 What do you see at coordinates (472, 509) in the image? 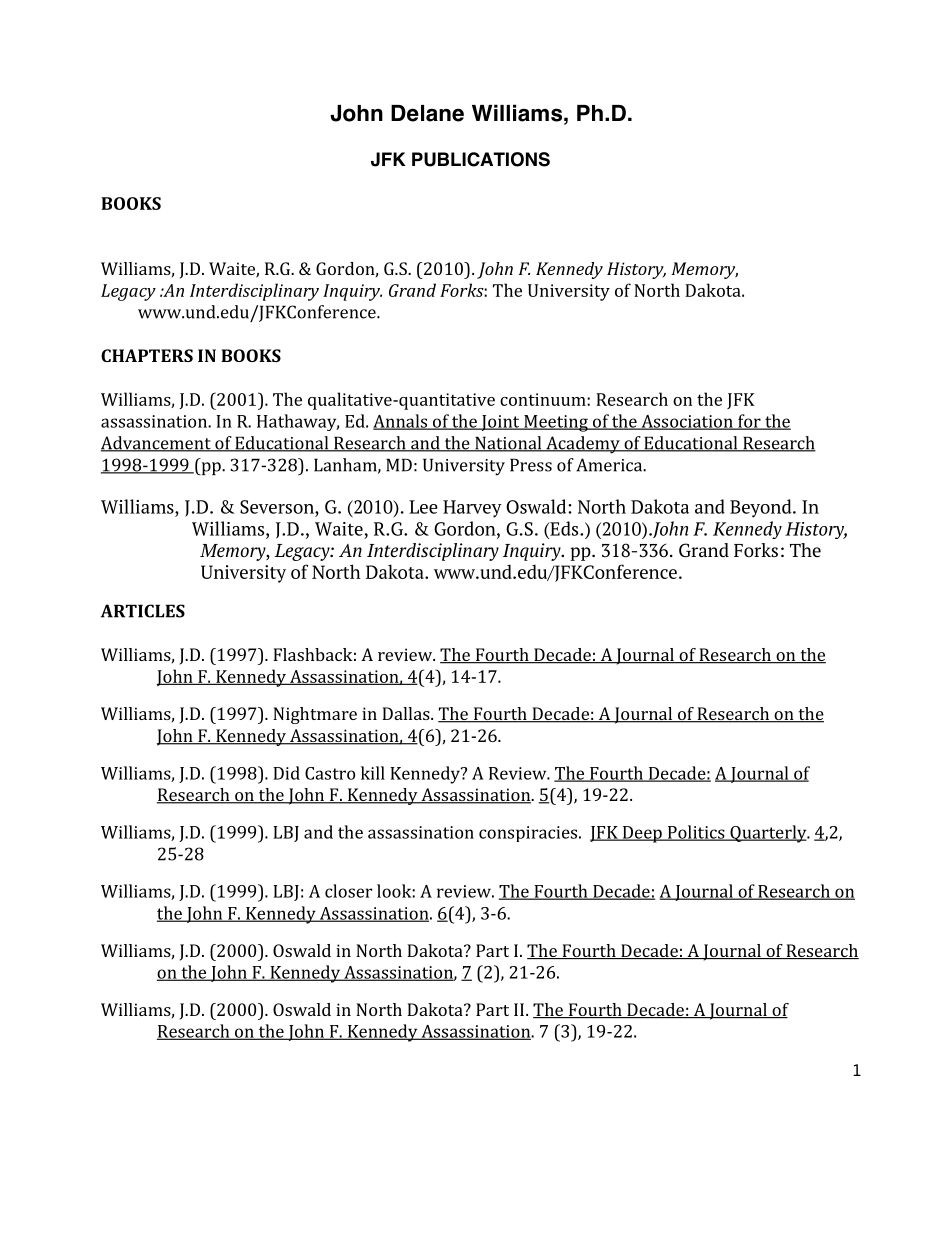
I see `Harvey` at bounding box center [472, 509].
